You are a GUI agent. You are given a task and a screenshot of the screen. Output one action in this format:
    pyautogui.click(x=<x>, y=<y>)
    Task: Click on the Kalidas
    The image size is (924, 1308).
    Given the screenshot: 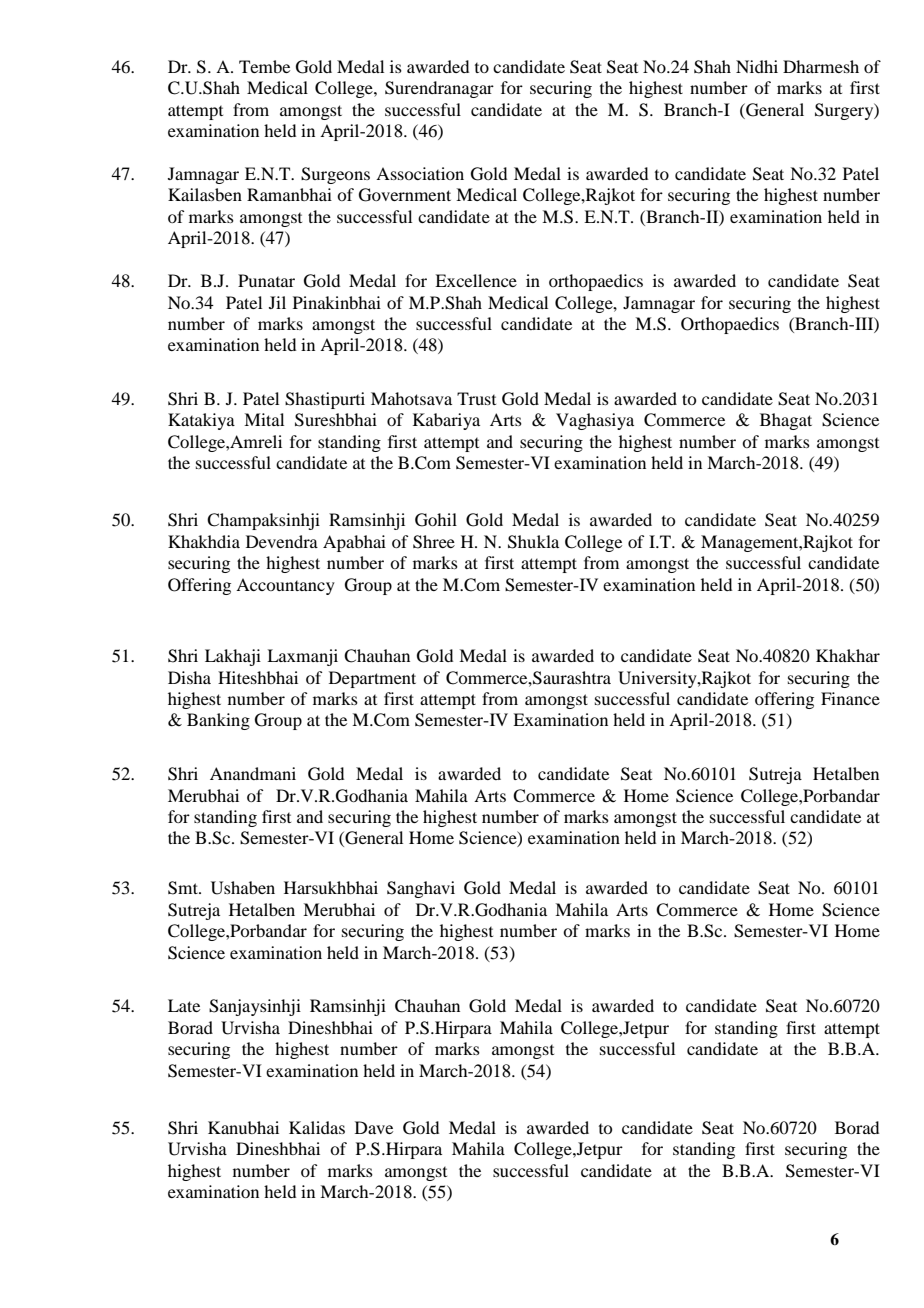 What is the action you would take?
    pyautogui.click(x=317, y=1127)
